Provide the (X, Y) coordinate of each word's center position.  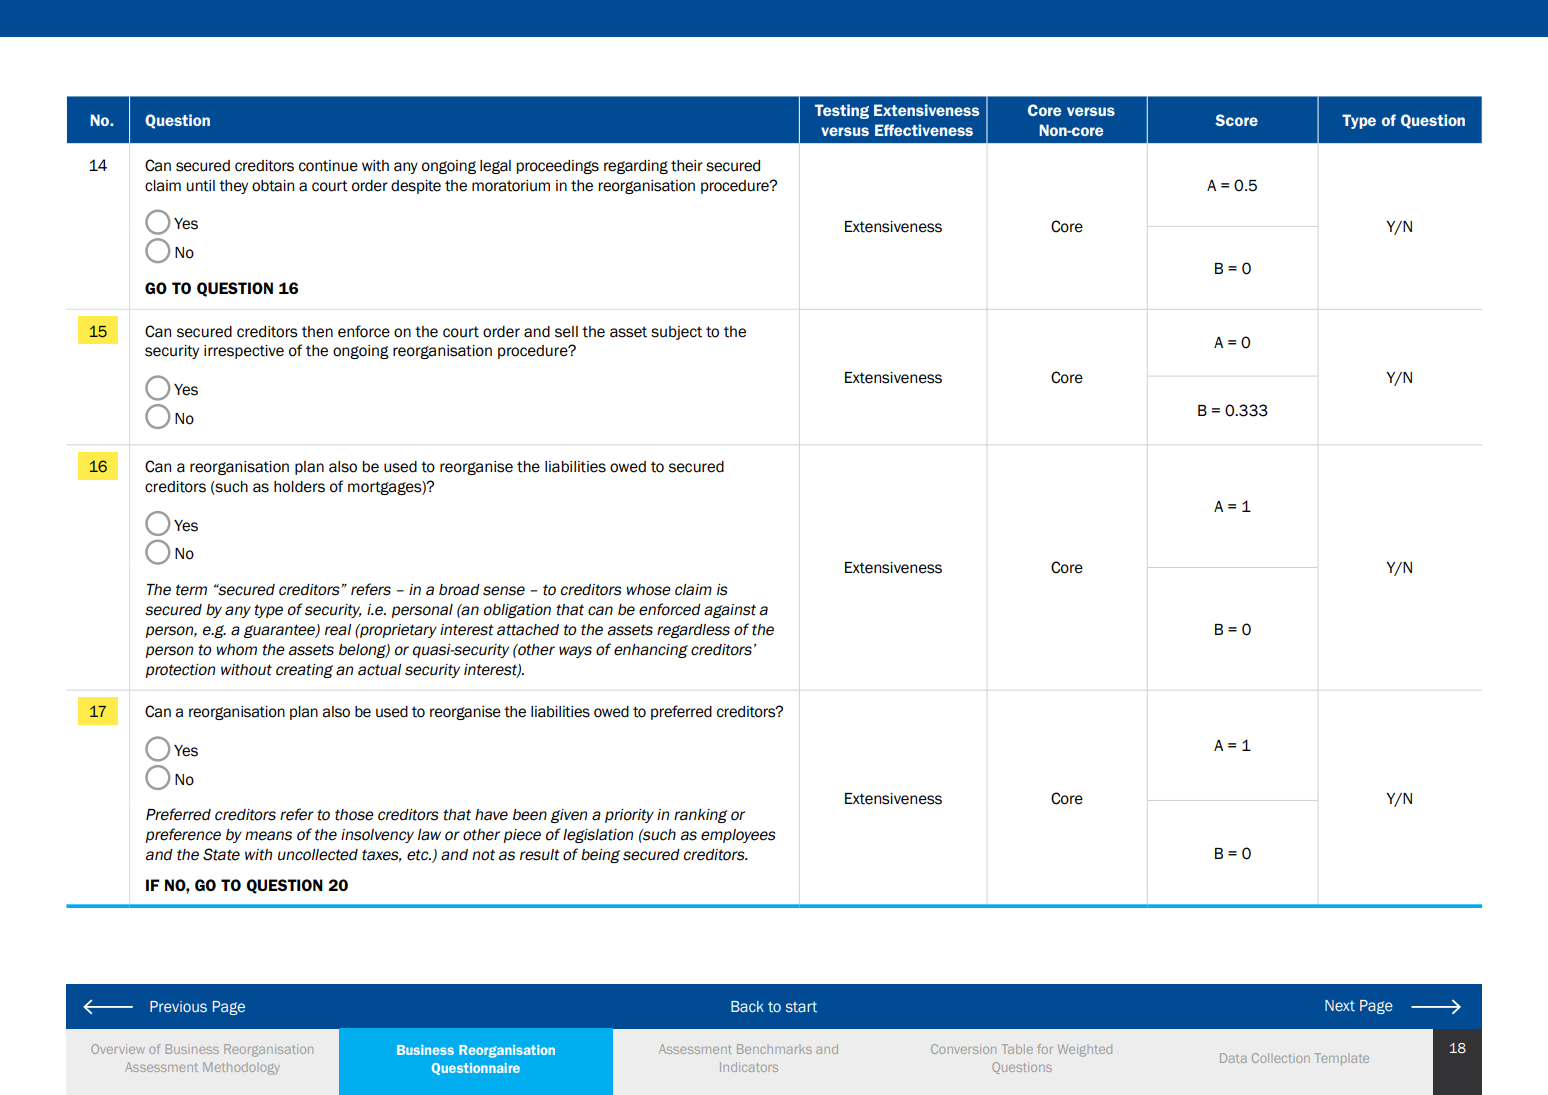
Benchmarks (774, 1049)
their (687, 166)
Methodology (241, 1068)
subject (676, 333)
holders (299, 487)
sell (566, 332)
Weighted (1085, 1050)
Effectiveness (924, 130)
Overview (118, 1049)
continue (328, 166)
